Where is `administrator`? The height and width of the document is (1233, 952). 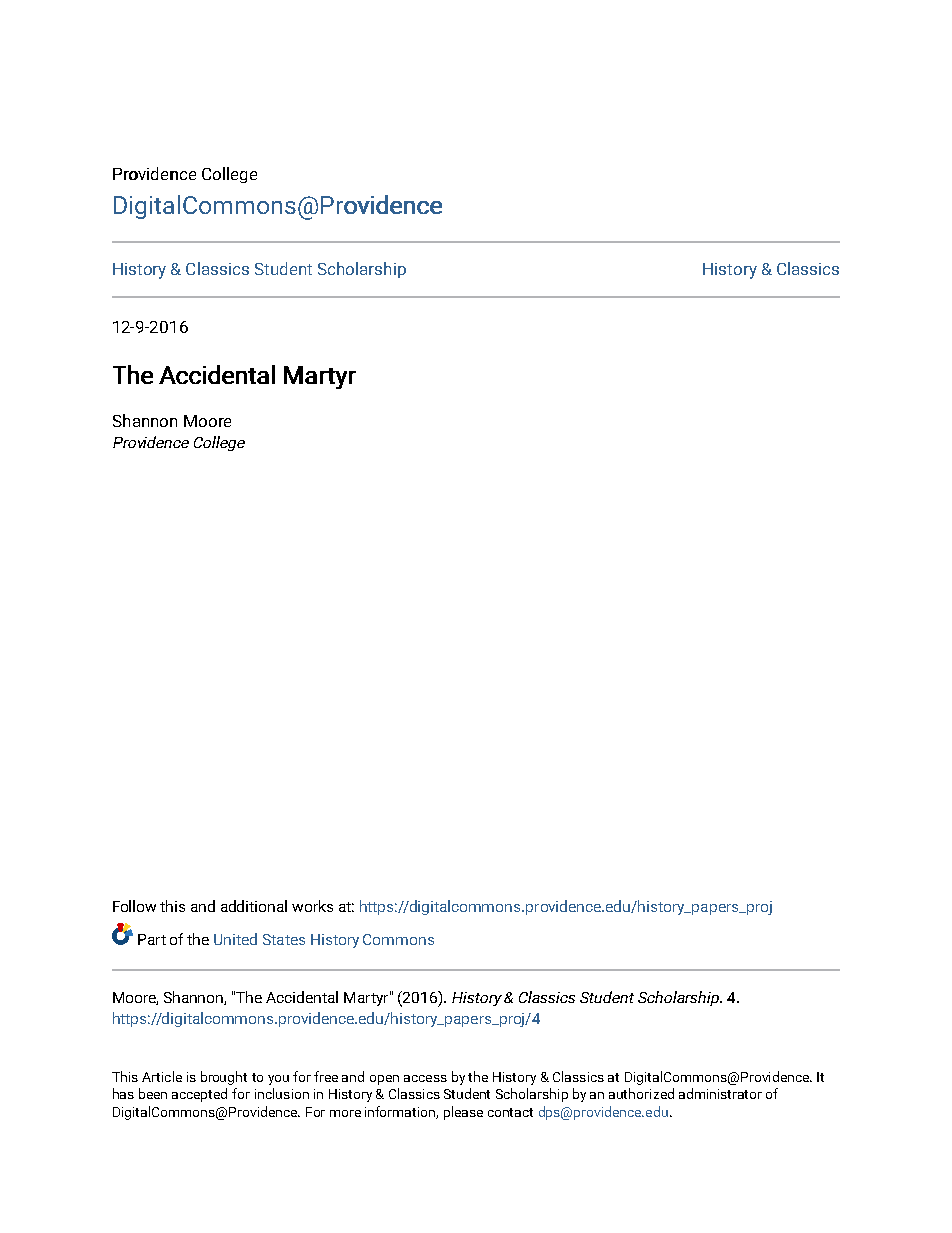
administrator is located at coordinates (720, 1093).
